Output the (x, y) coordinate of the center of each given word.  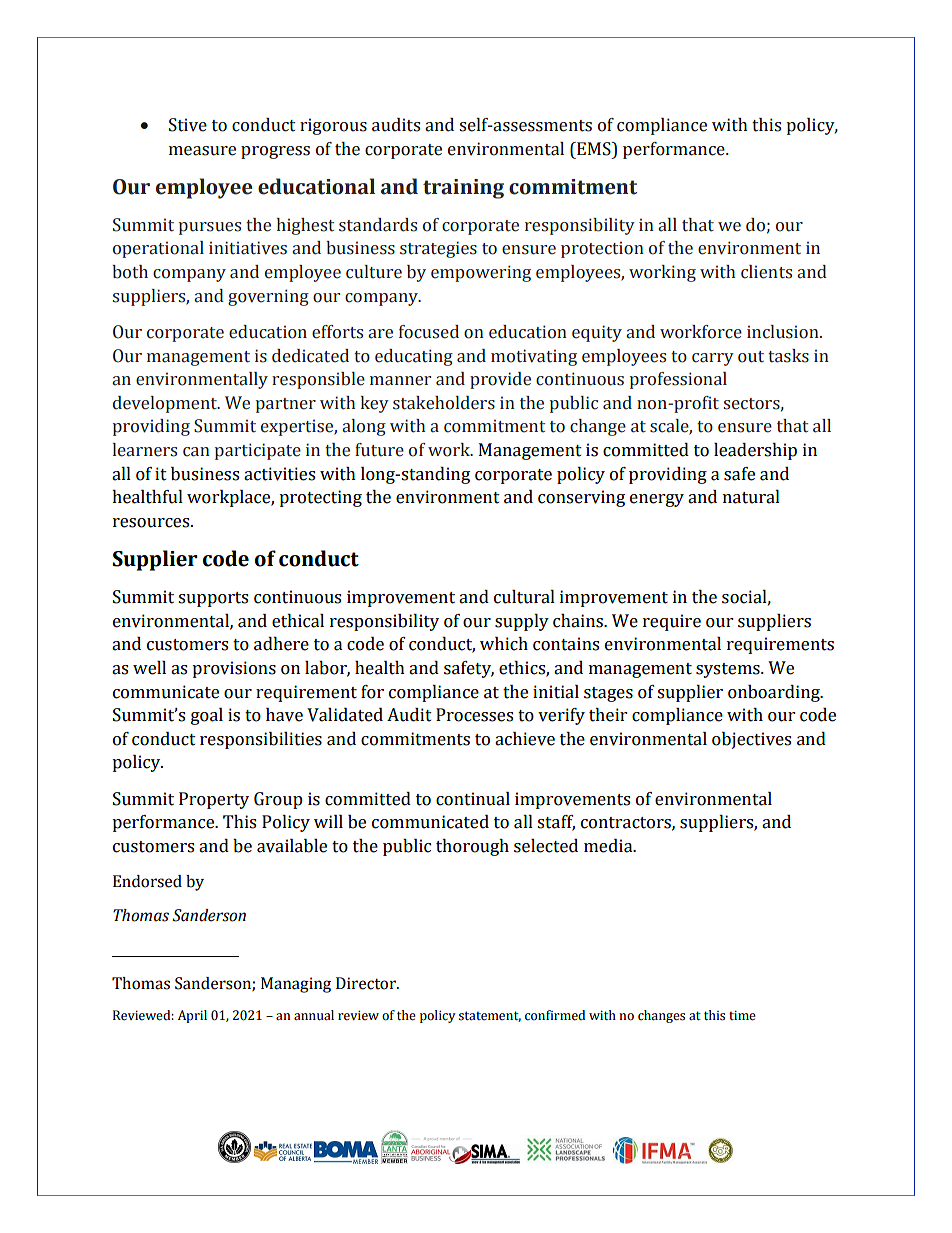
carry (713, 359)
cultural (524, 597)
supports (213, 599)
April (192, 1016)
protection (602, 249)
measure (202, 151)
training (463, 189)
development (166, 404)
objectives (751, 740)
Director (367, 983)
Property (214, 800)
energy (657, 500)
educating (414, 357)
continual (473, 799)
